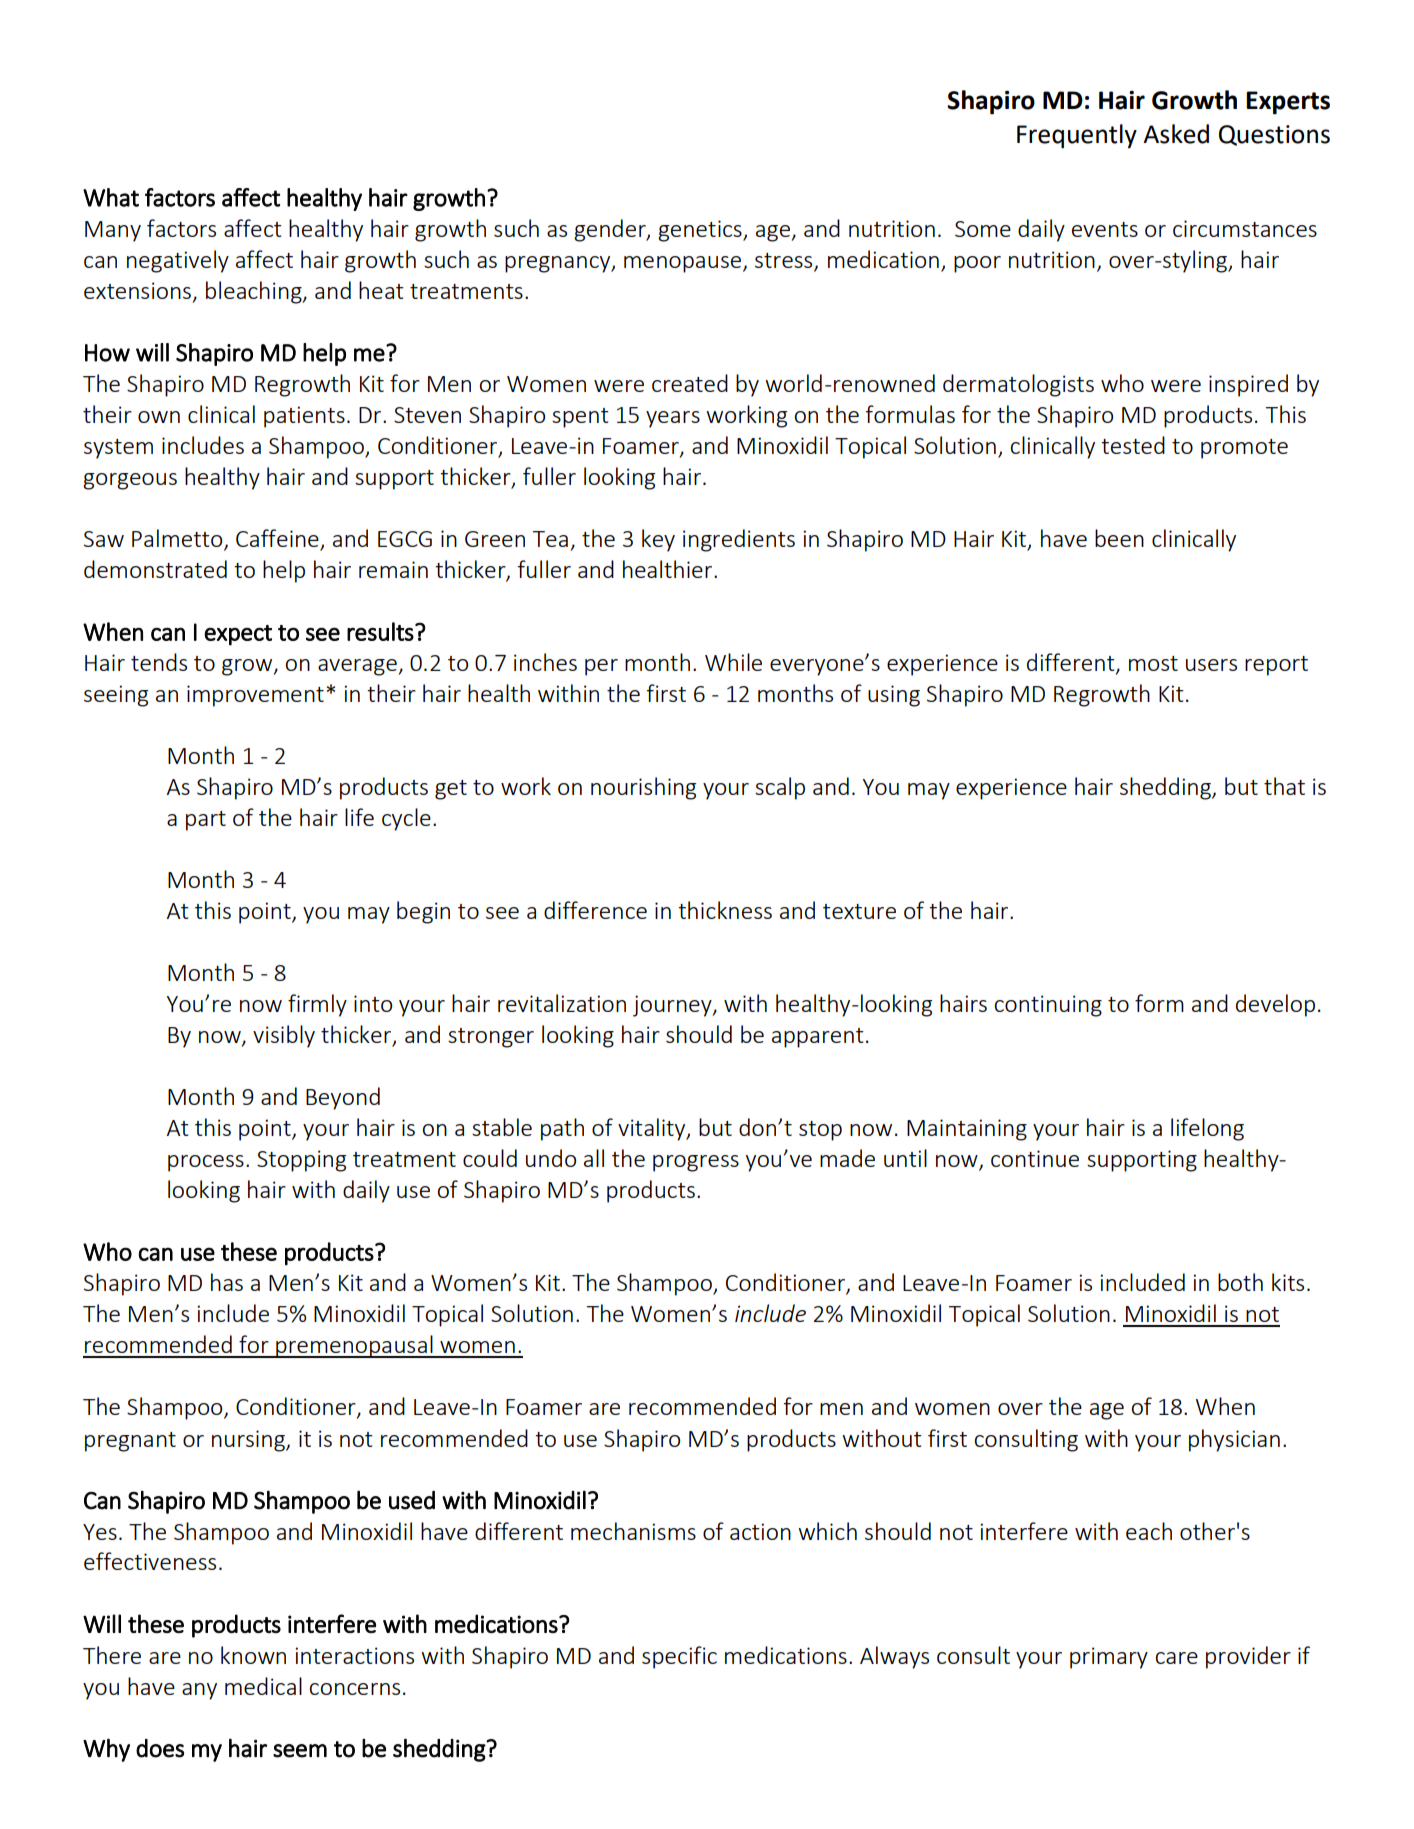 The image size is (1414, 1829). Describe the element at coordinates (725, 910) in the image. I see `thickness` at that location.
